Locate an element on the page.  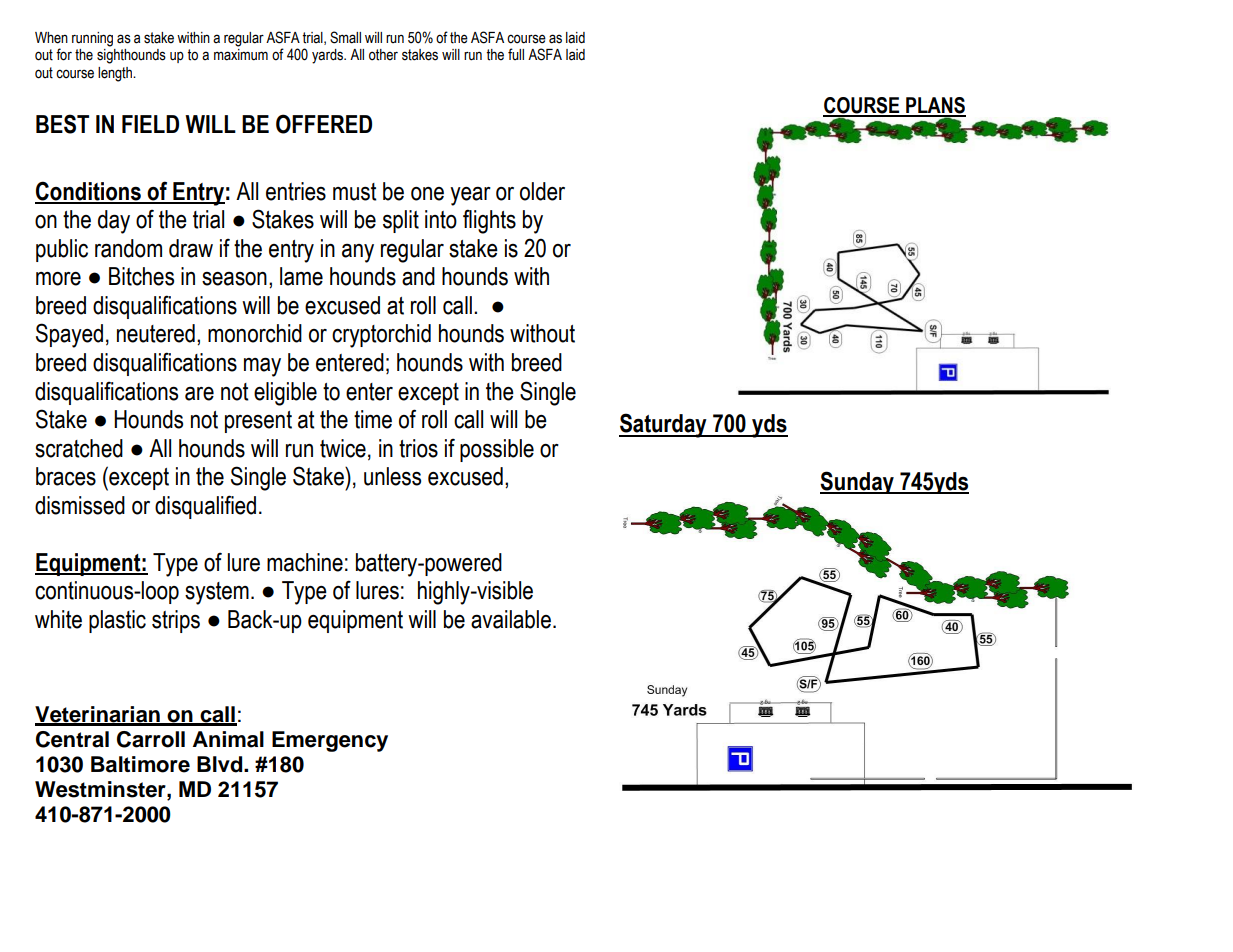
older is located at coordinates (542, 191).
